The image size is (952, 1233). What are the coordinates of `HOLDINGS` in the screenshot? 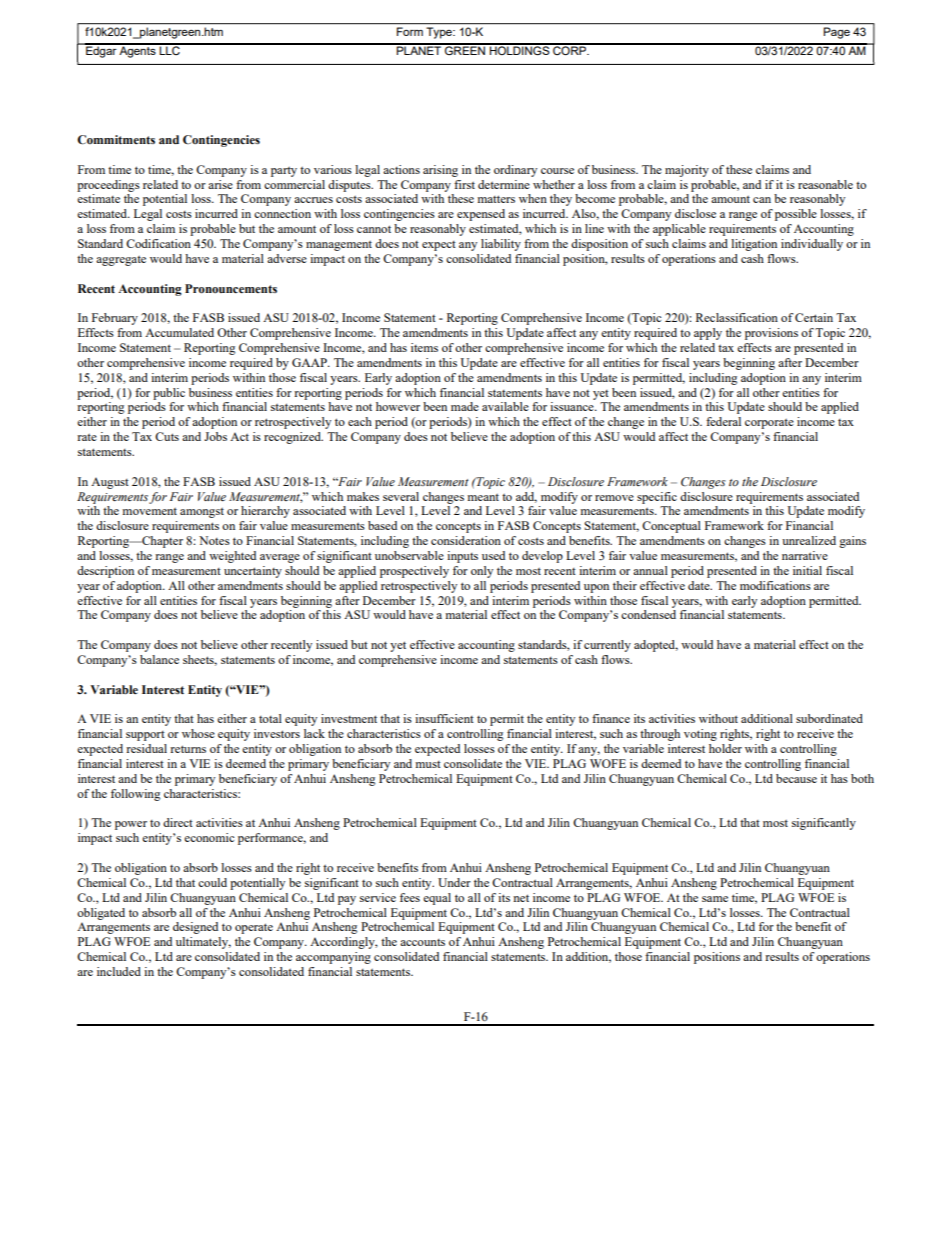 It's located at (520, 49).
